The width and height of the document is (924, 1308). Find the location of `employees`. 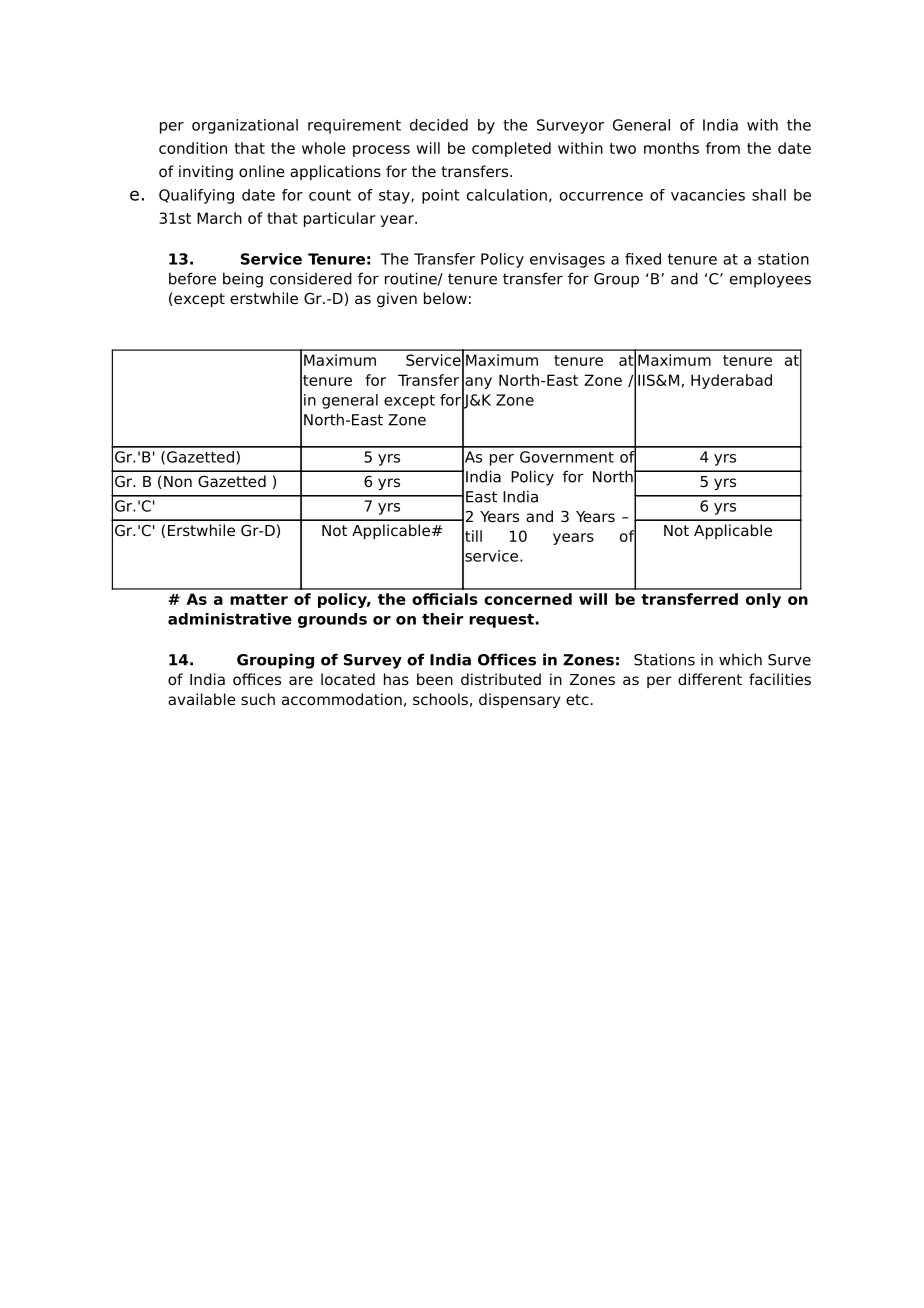

employees is located at coordinates (770, 280).
